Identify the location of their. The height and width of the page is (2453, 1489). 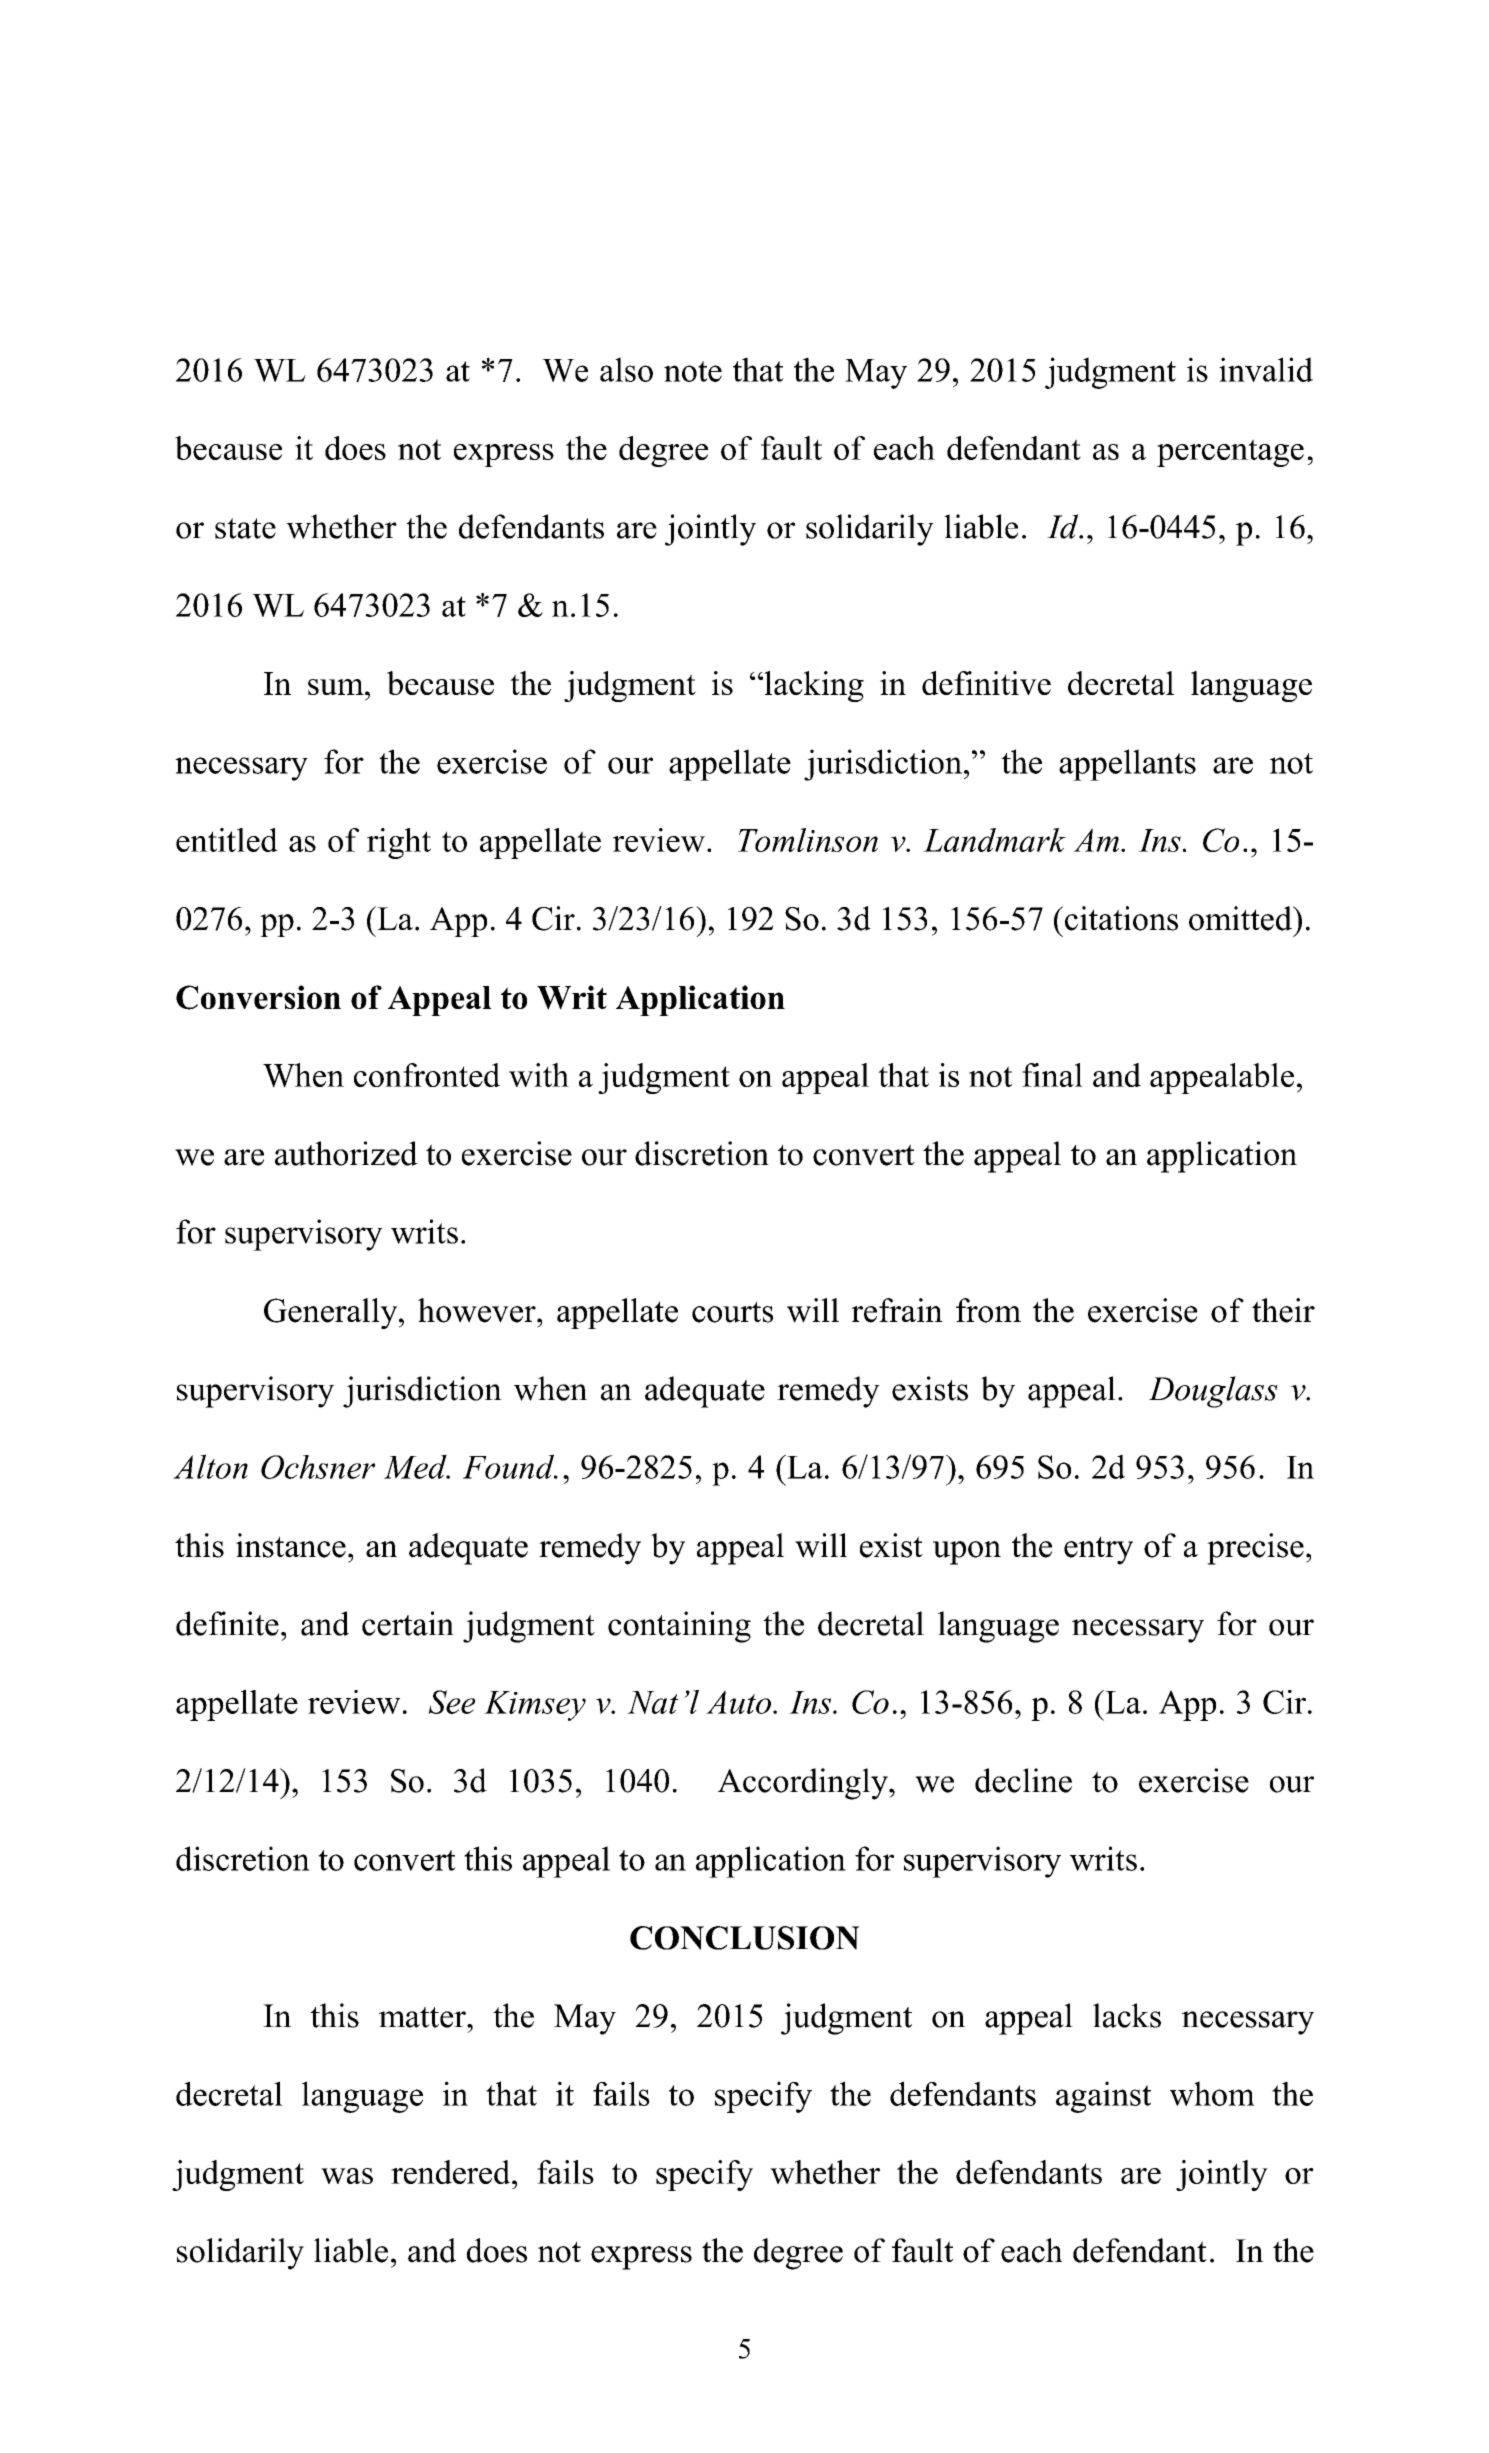
(1283, 1310).
